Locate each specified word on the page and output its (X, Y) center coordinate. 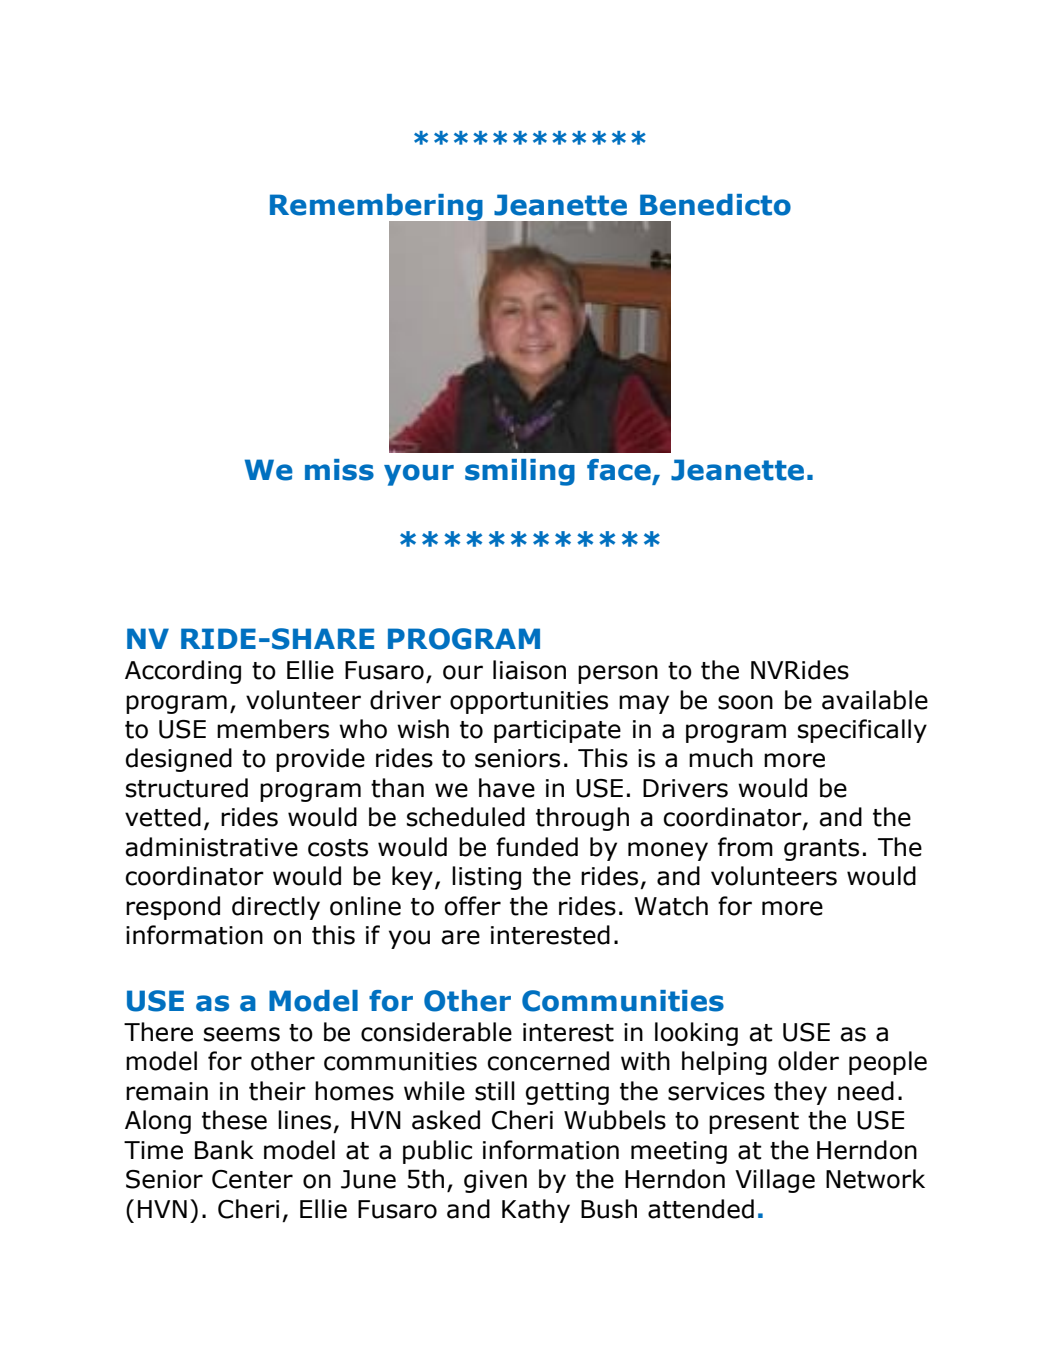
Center (252, 1179)
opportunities (529, 702)
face (619, 470)
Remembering (377, 209)
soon (745, 702)
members (273, 729)
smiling (520, 472)
